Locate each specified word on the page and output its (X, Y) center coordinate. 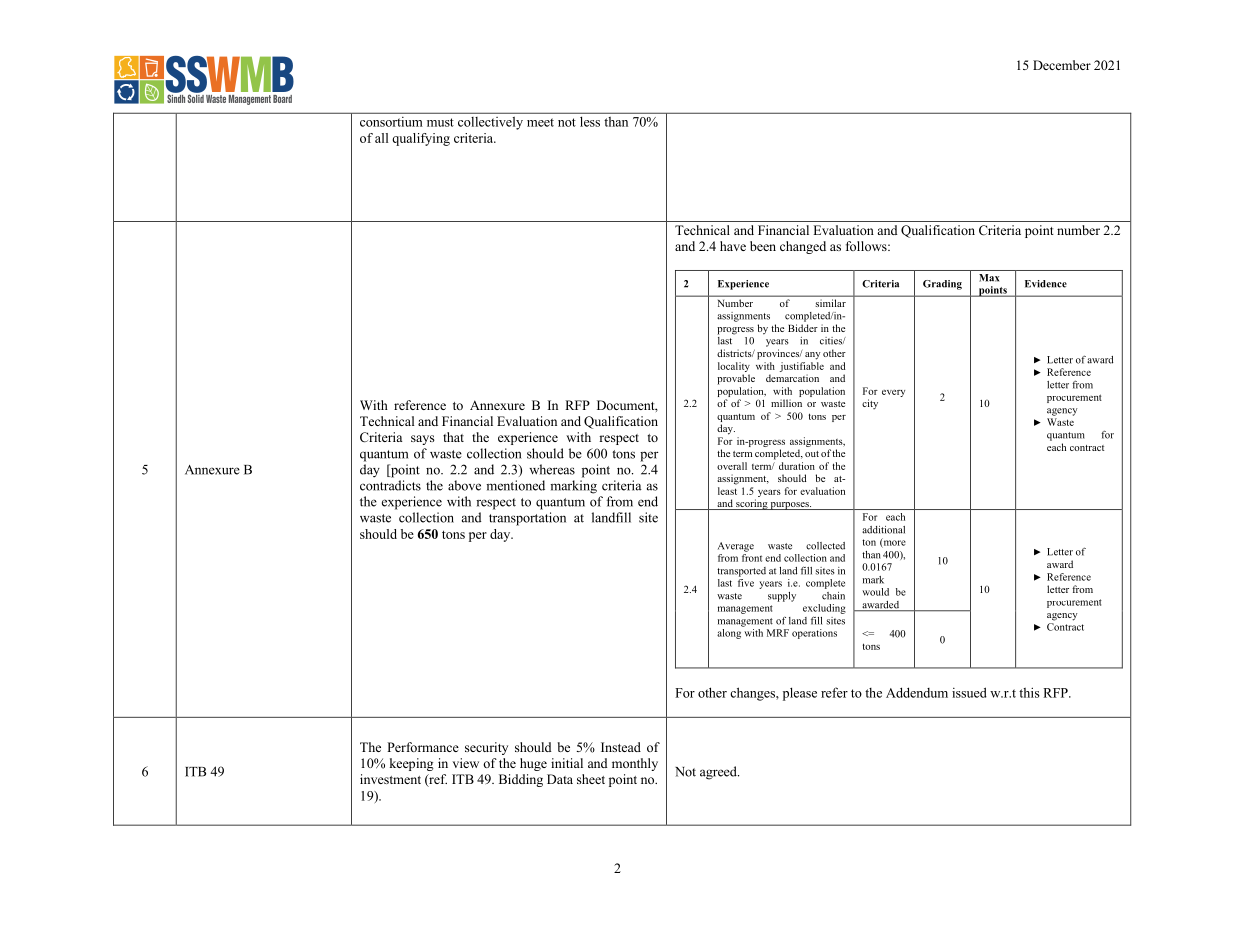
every (893, 393)
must (440, 122)
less (590, 122)
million (786, 403)
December (1062, 65)
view (465, 763)
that (453, 437)
